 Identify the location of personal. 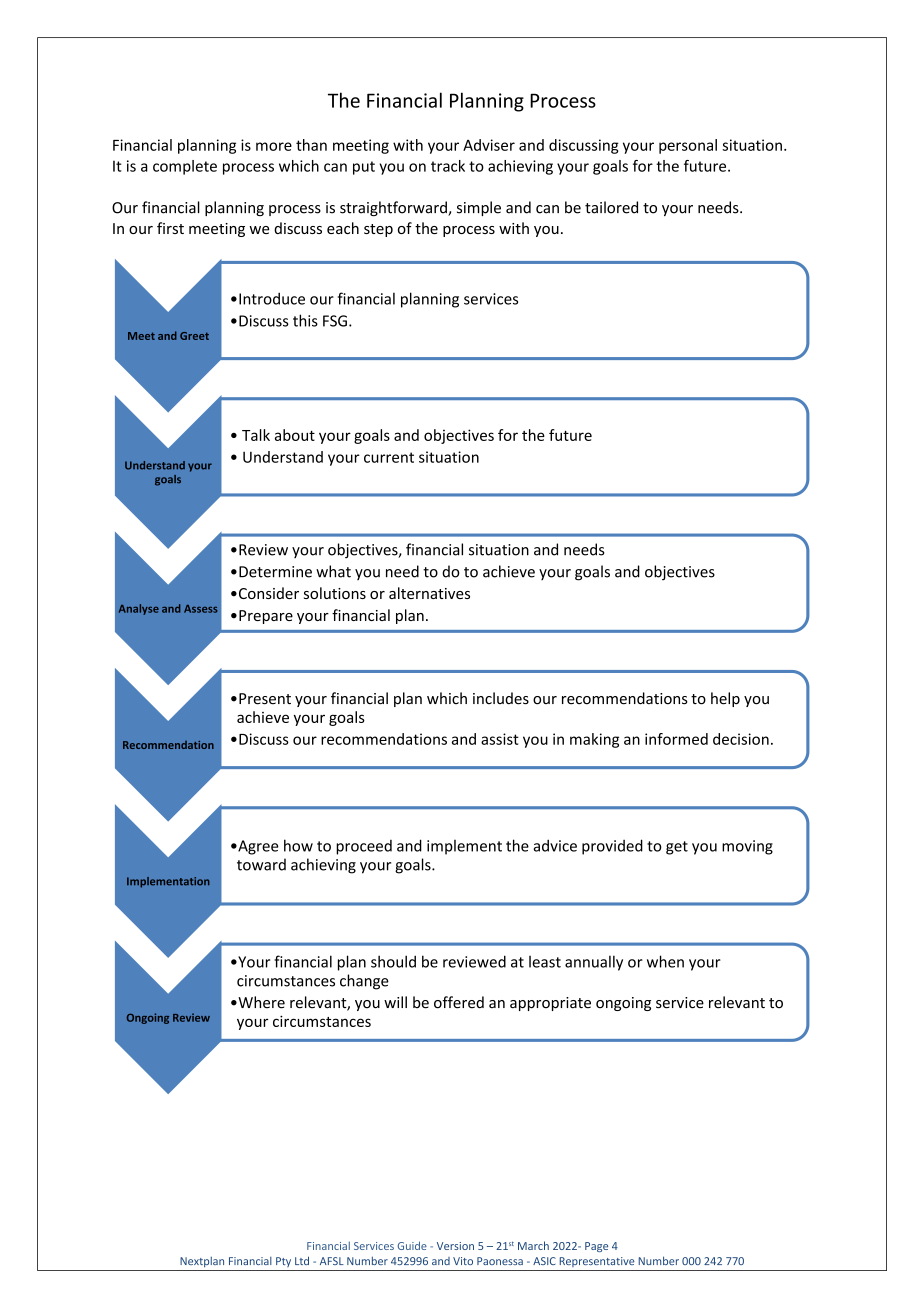
(688, 146).
